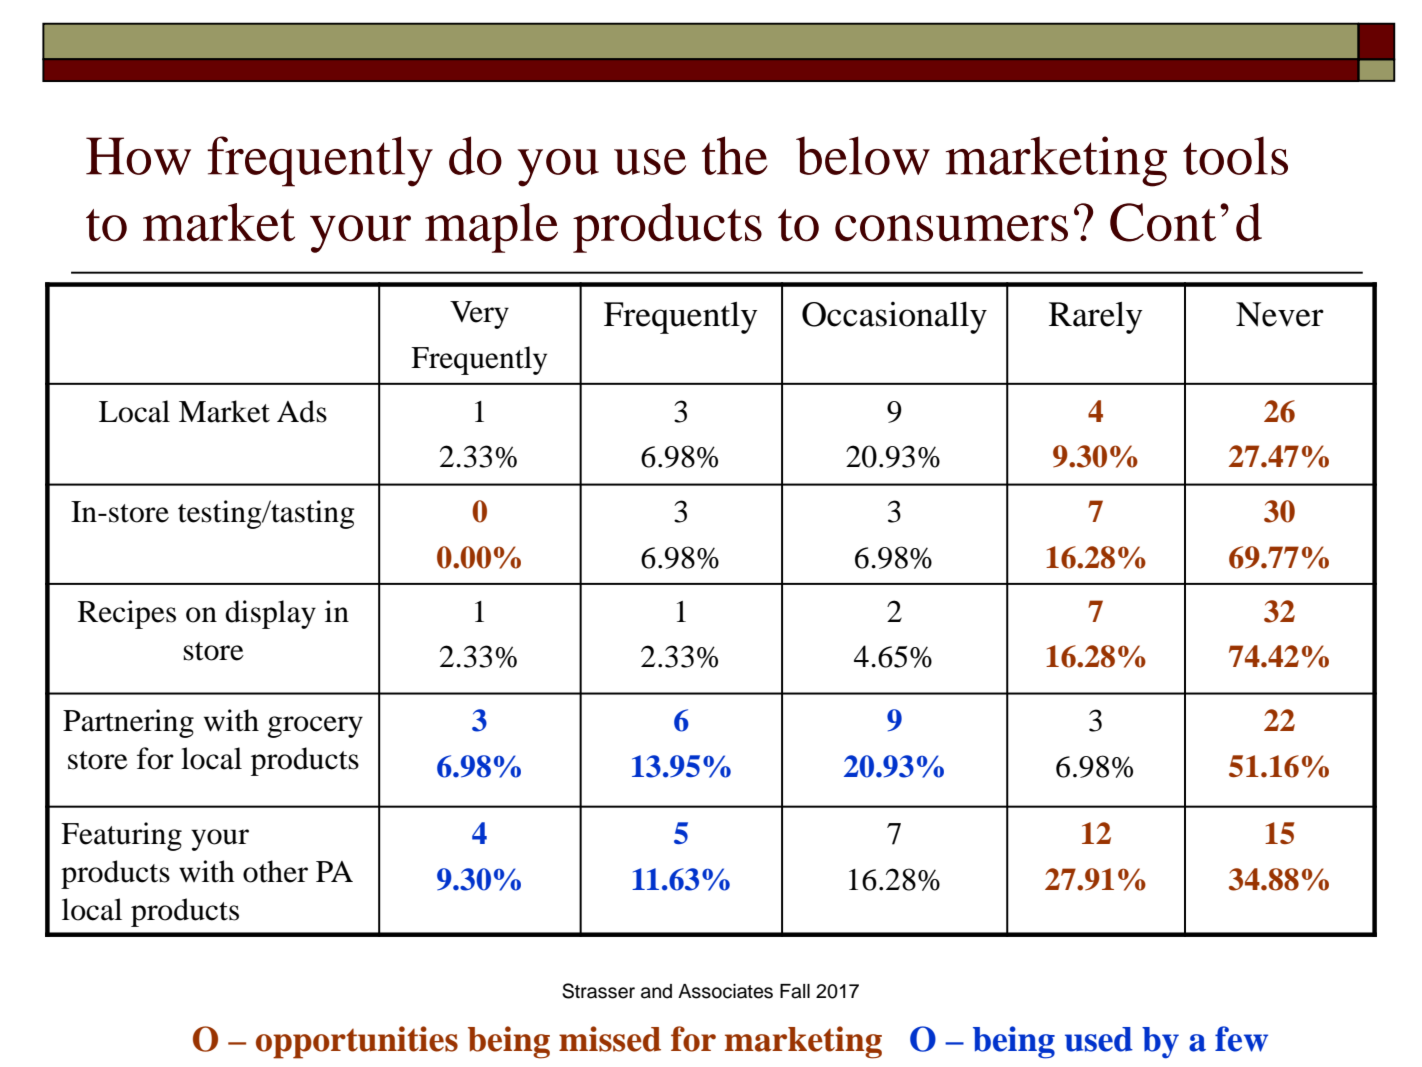 This image has width=1422, height=1067. Describe the element at coordinates (270, 614) in the image. I see `display` at that location.
